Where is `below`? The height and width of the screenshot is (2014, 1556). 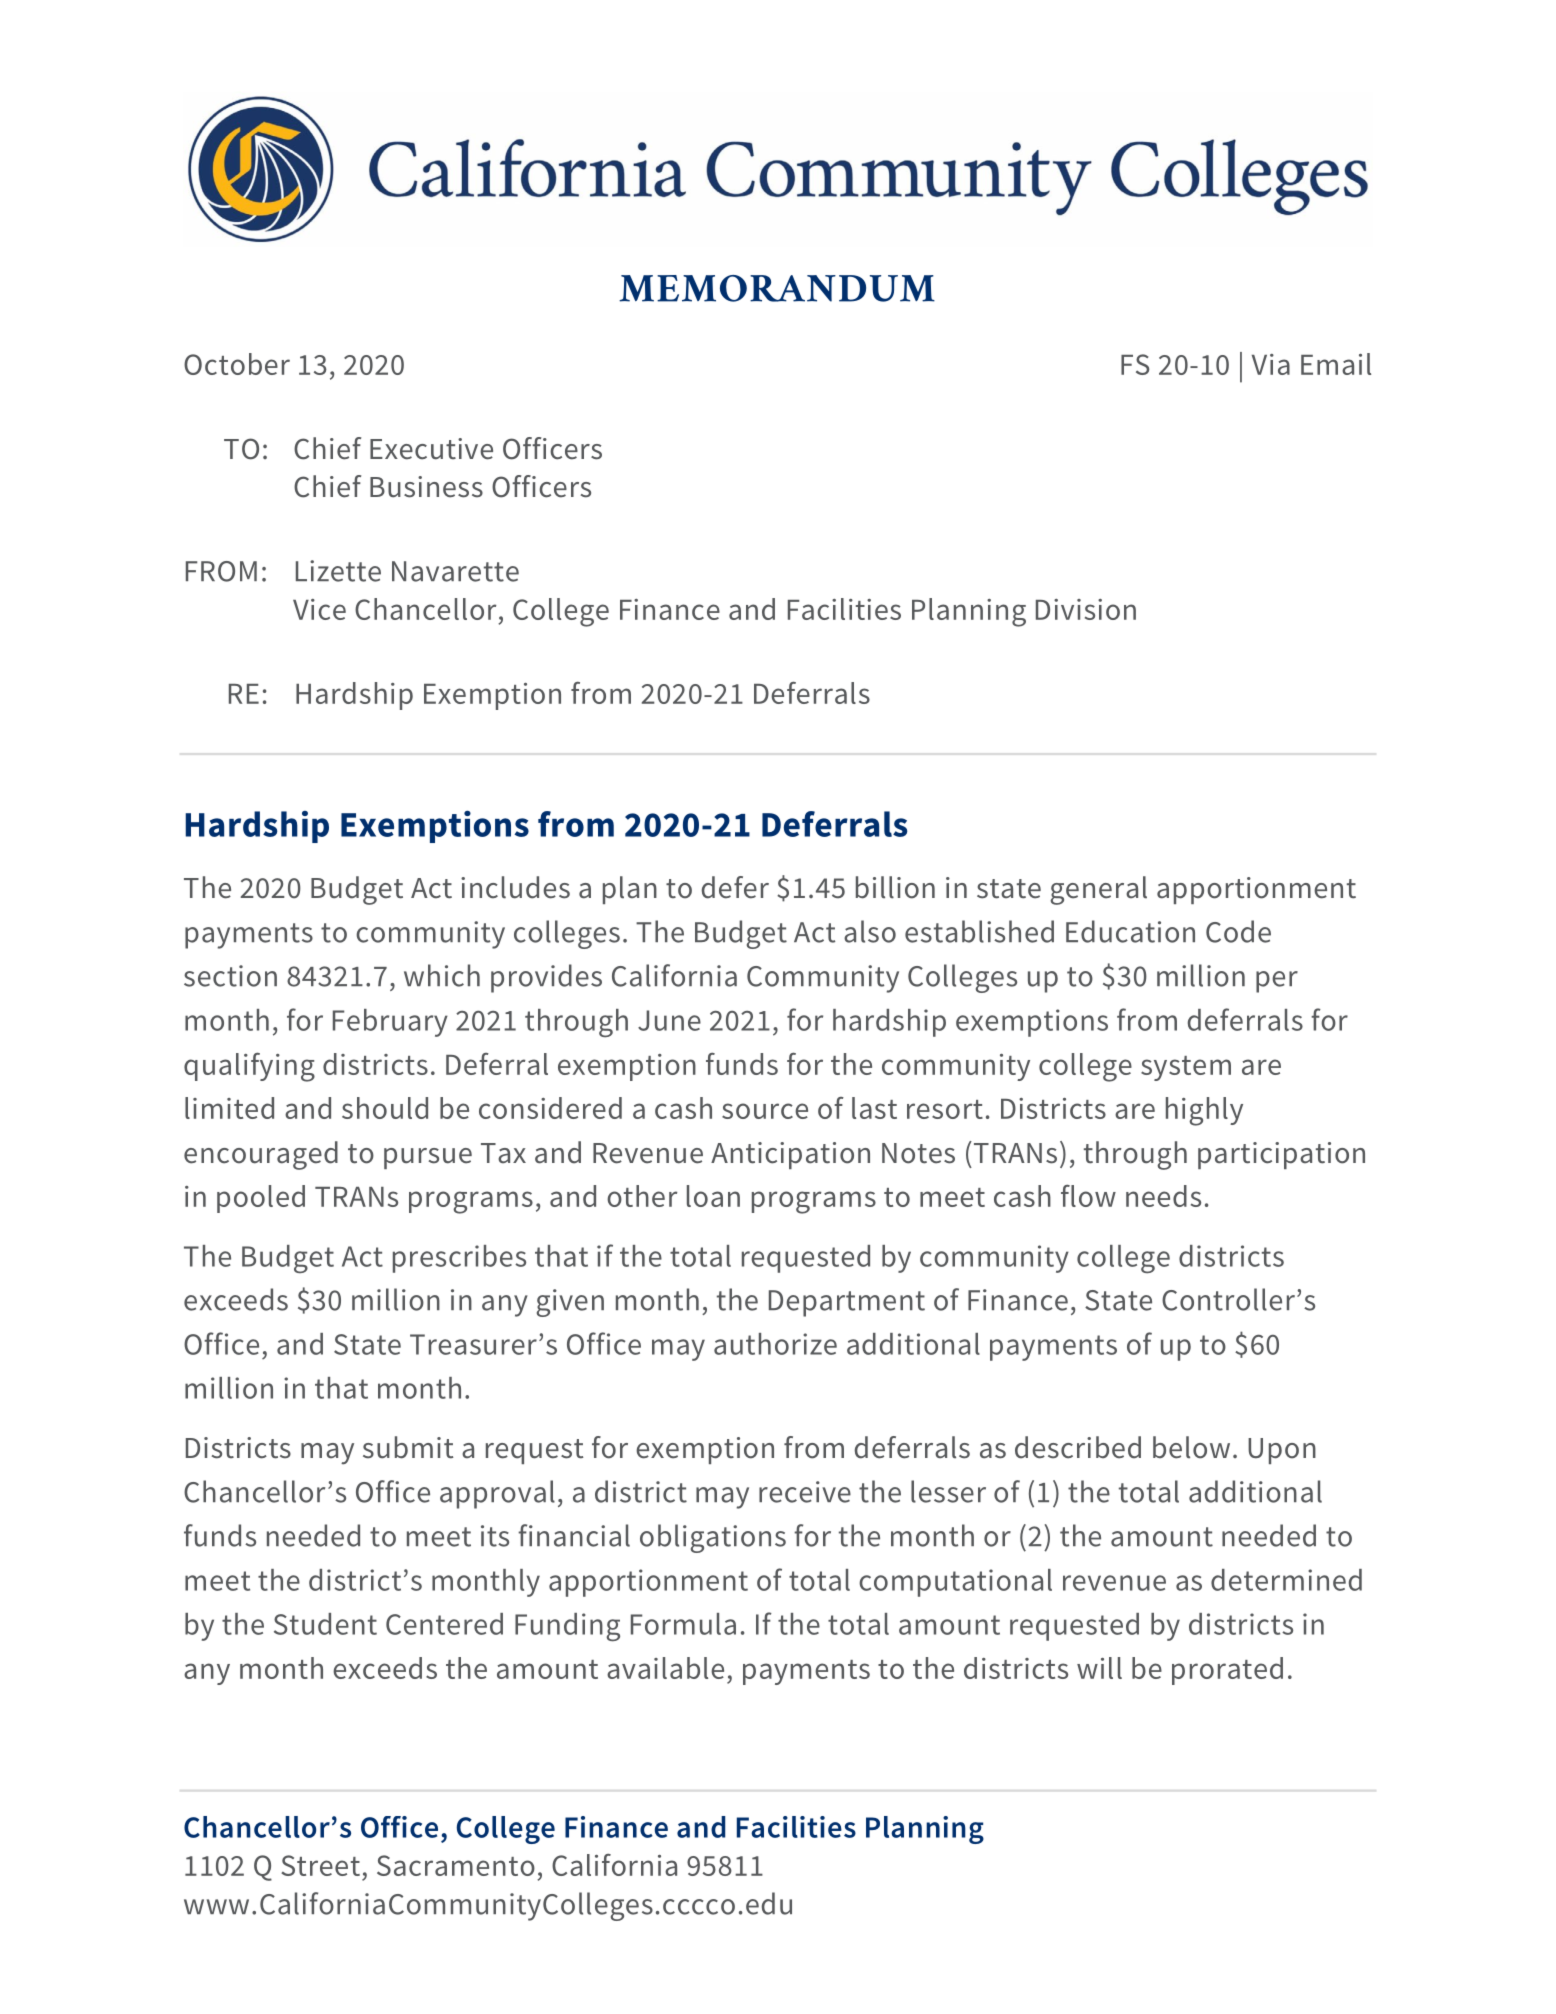 below is located at coordinates (1191, 1447).
